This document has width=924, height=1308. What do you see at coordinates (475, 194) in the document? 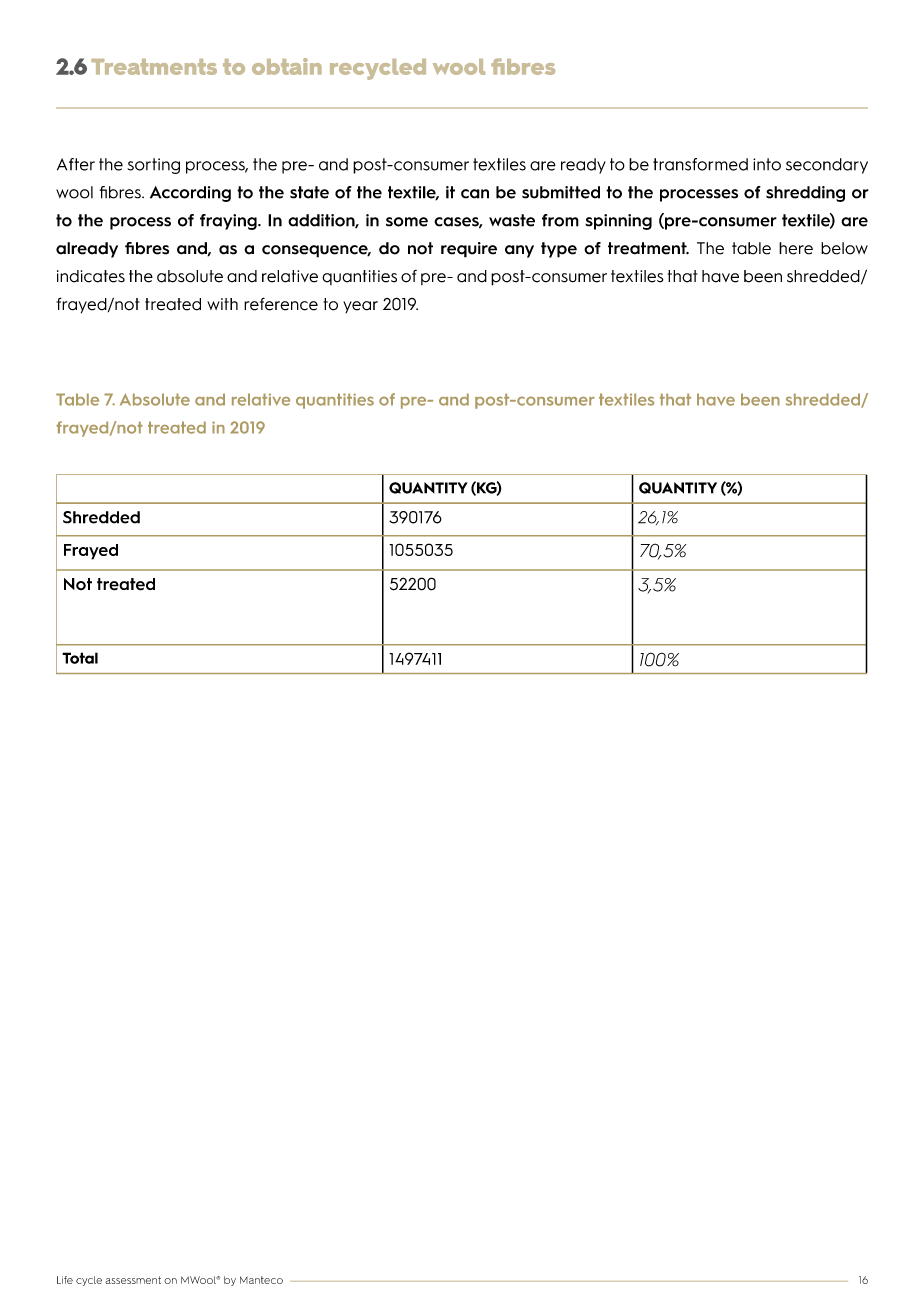
I see `can` at bounding box center [475, 194].
